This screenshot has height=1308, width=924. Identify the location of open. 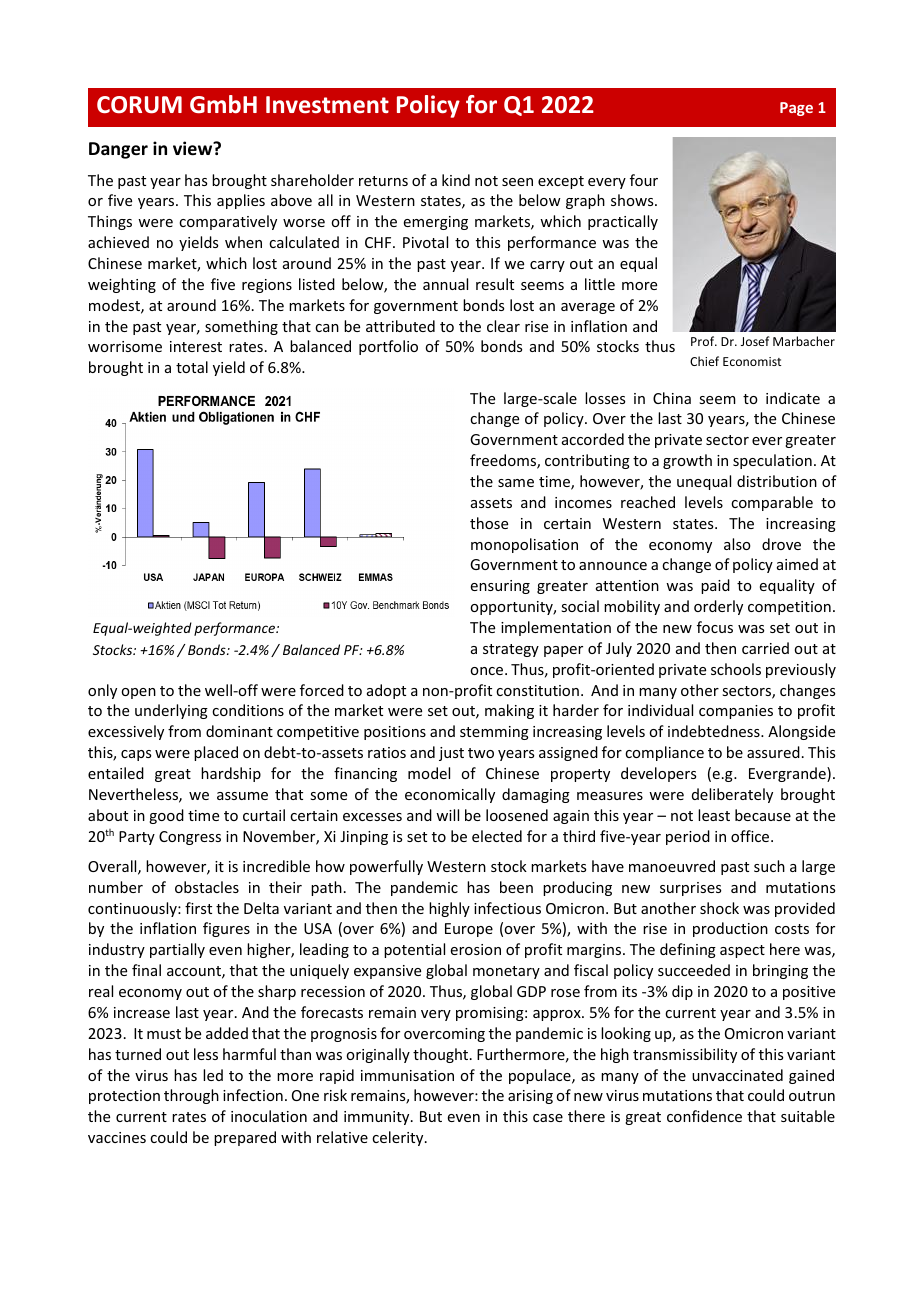
(138, 693).
